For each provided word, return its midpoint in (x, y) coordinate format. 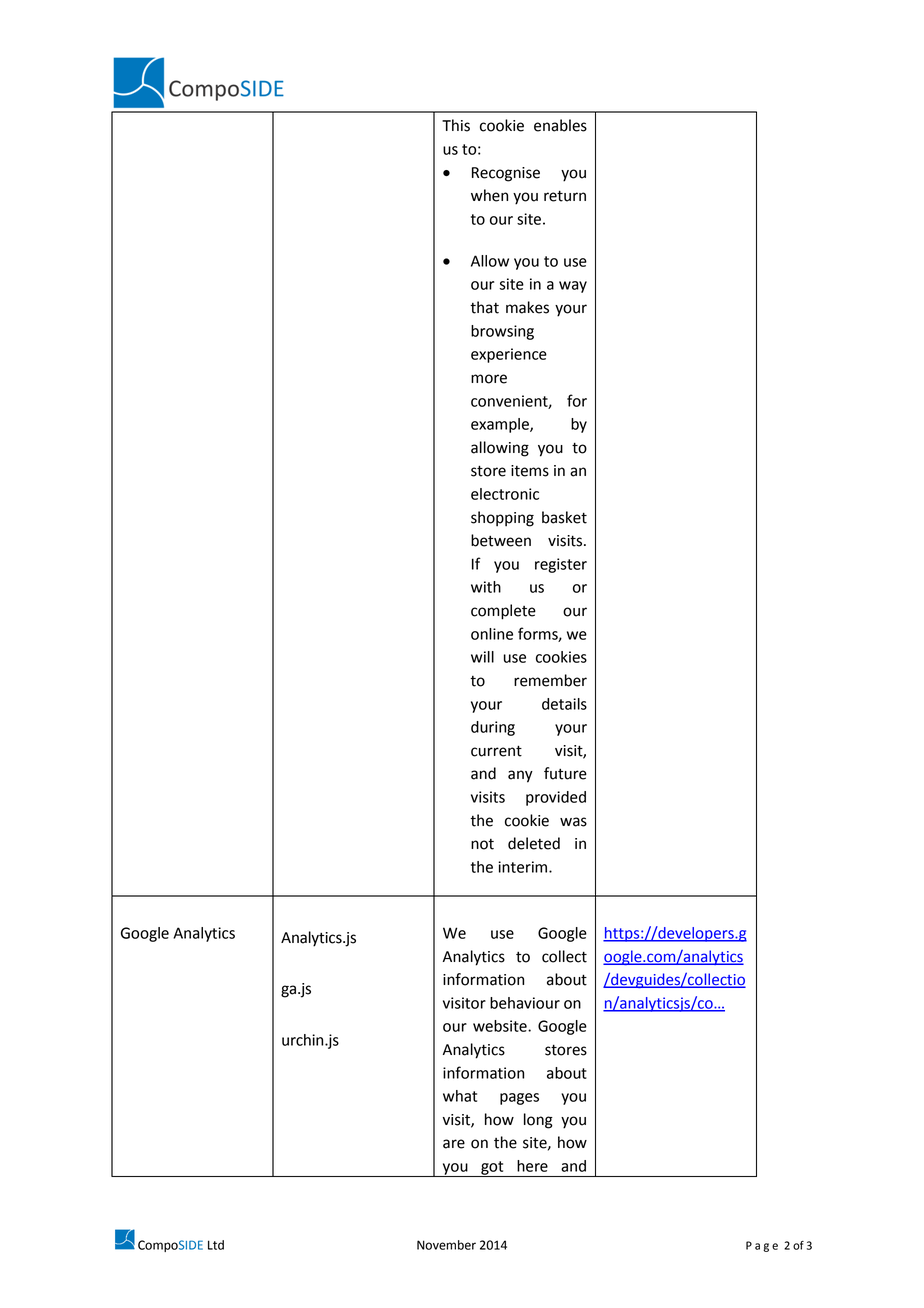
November (446, 1245)
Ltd (216, 1245)
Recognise (506, 174)
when (489, 195)
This (456, 125)
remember (550, 680)
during (493, 728)
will (482, 657)
